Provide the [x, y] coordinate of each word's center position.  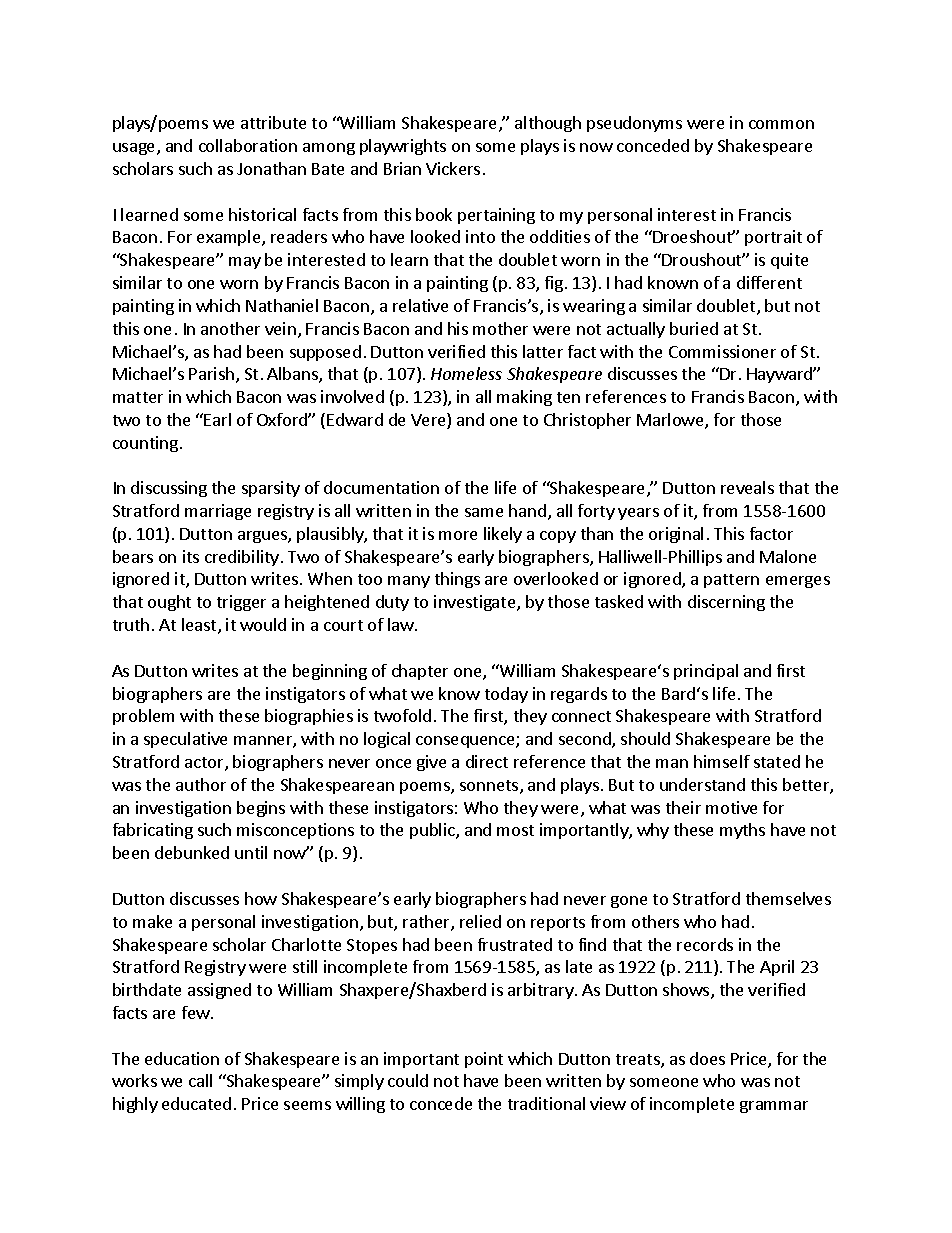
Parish [211, 373]
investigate [476, 603]
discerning [726, 603]
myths [742, 831]
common [781, 124]
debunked [192, 852]
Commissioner [722, 351]
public [433, 831]
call [200, 1080]
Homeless [466, 373]
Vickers [453, 168]
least [200, 626]
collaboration [248, 145]
